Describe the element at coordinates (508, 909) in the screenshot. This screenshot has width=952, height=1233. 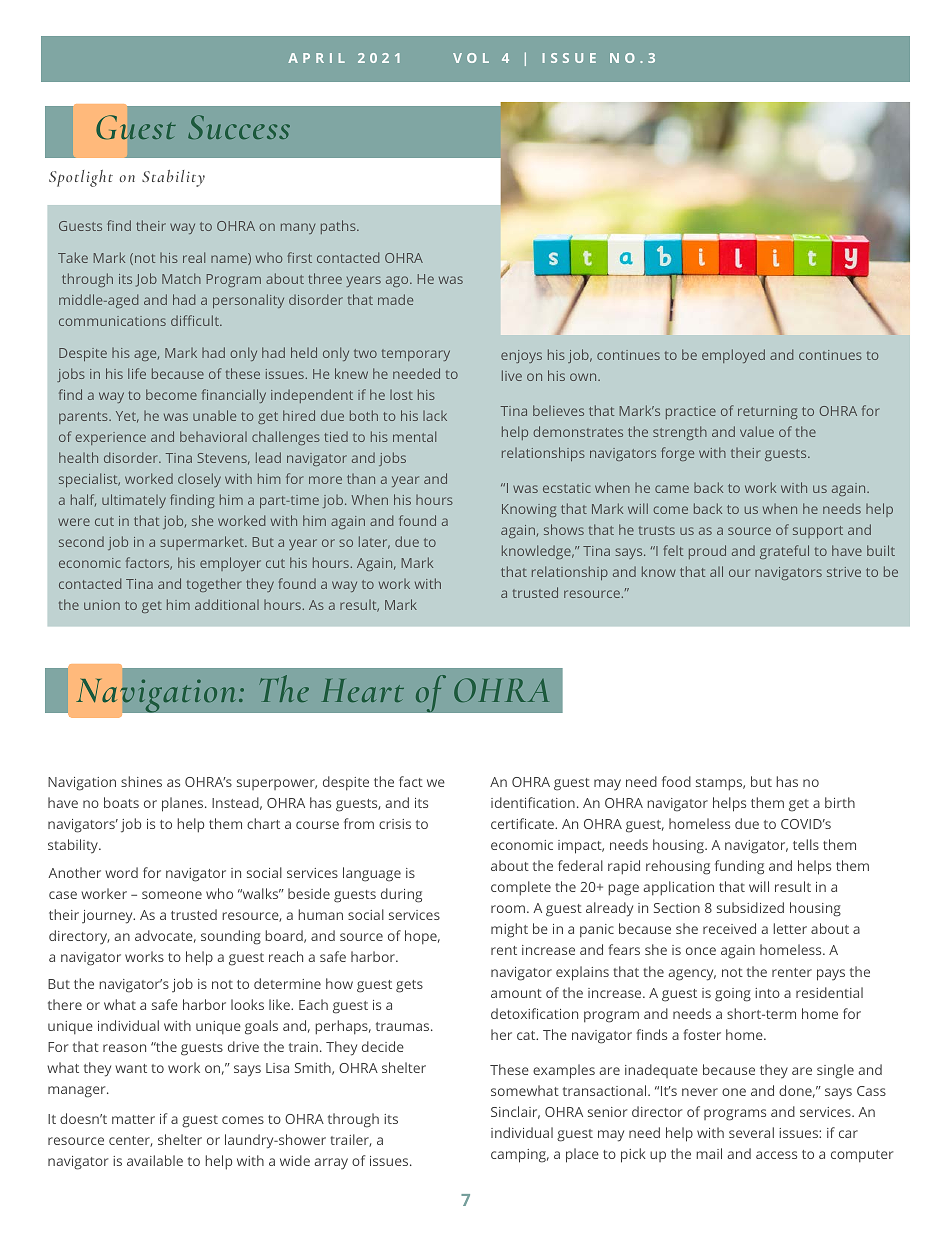
I see `room` at that location.
